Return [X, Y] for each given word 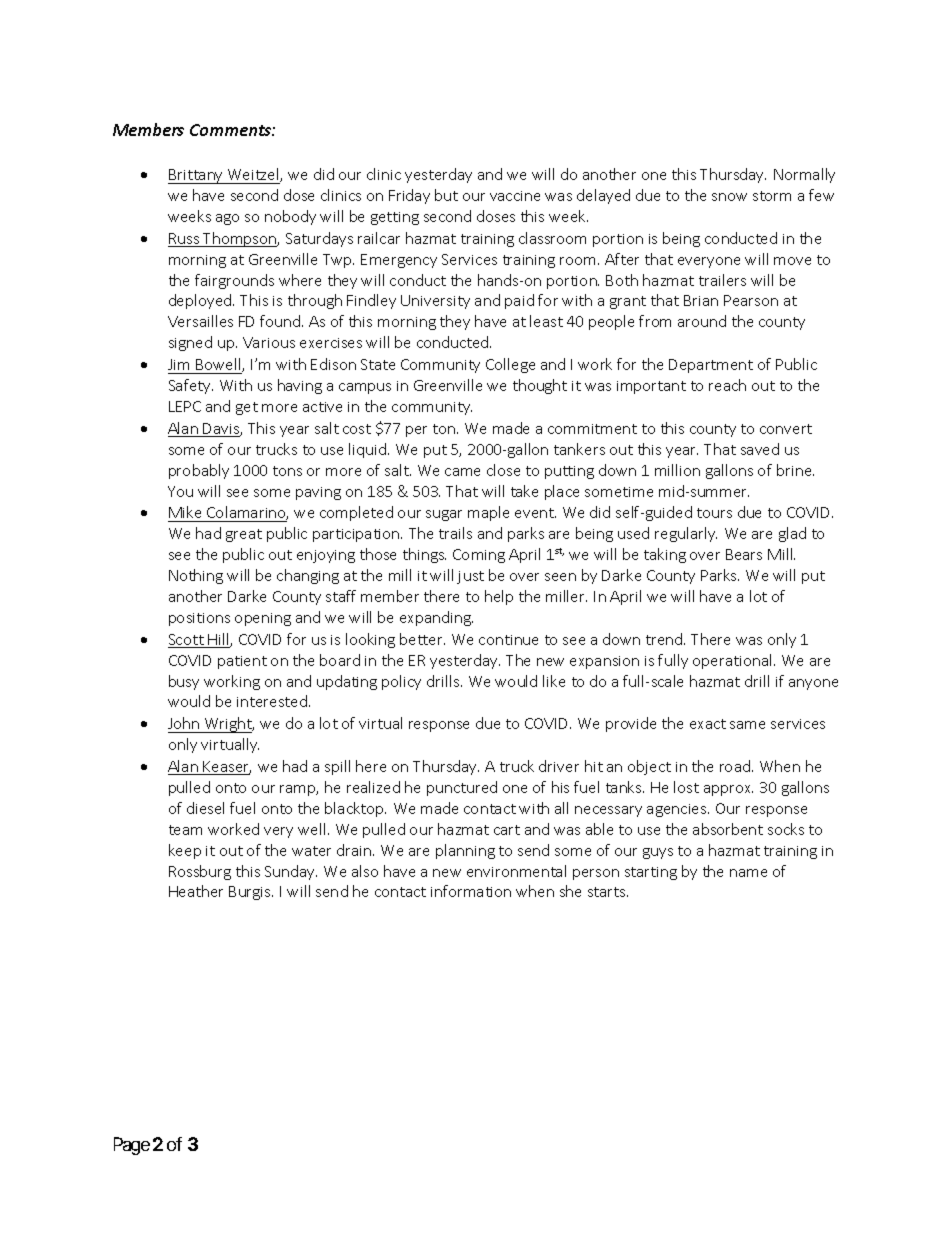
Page [132, 1146]
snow [729, 197]
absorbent [728, 829]
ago [227, 219]
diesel [205, 808]
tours [714, 513]
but [446, 195]
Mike [185, 512]
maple [488, 513]
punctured [462, 788]
